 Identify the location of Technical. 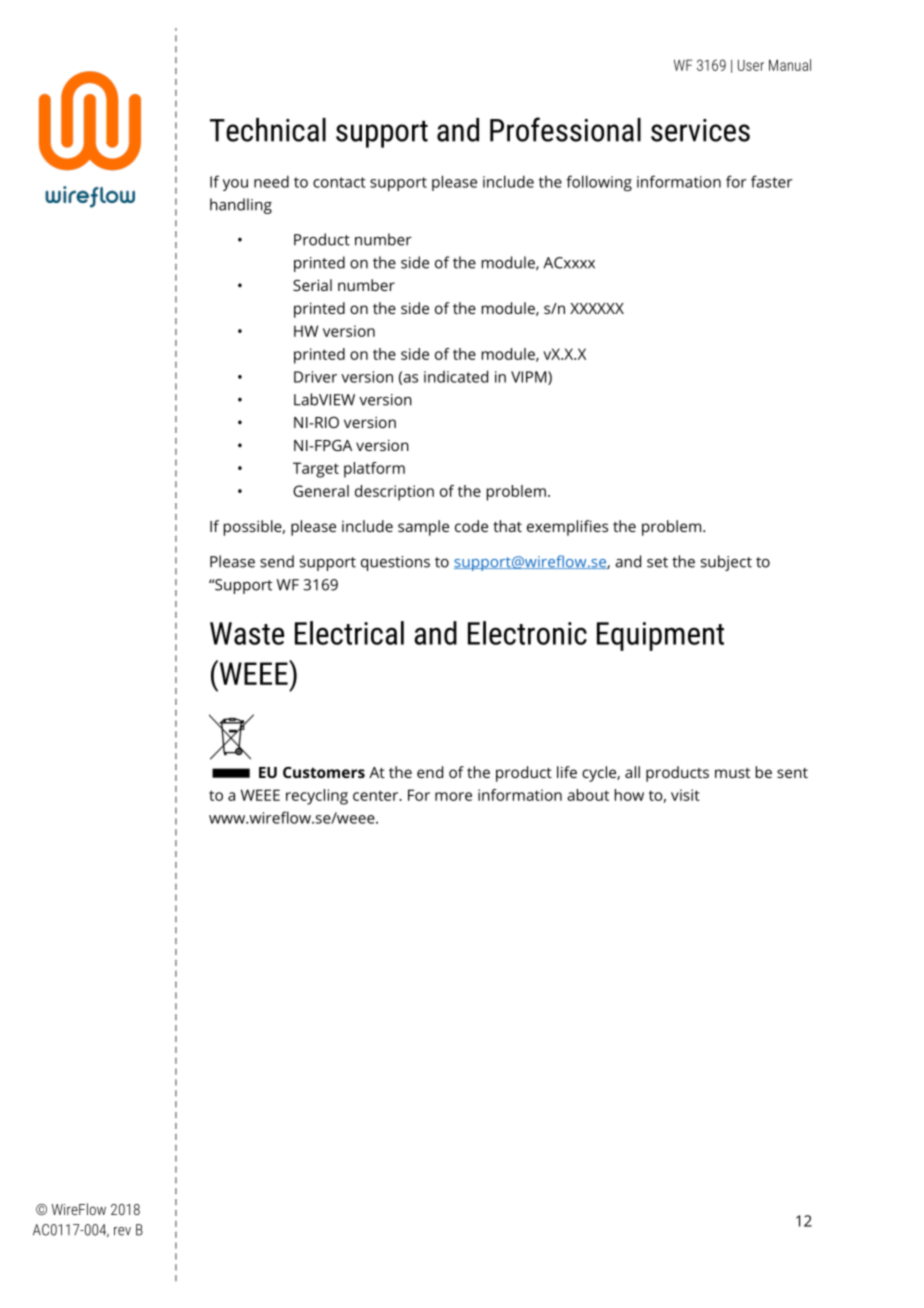
(268, 130).
